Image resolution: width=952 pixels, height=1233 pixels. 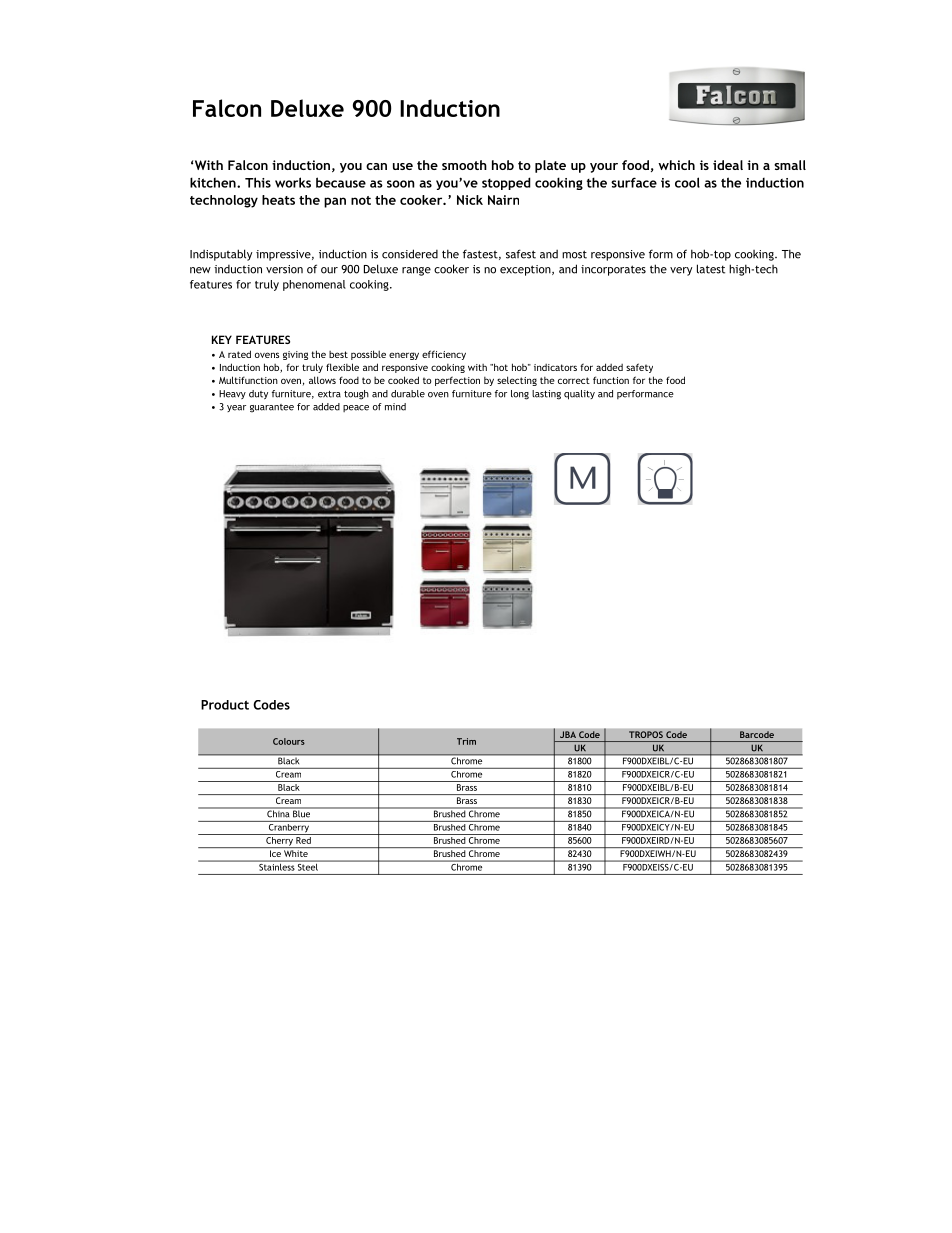 I want to click on Trim, so click(x=466, y=741).
